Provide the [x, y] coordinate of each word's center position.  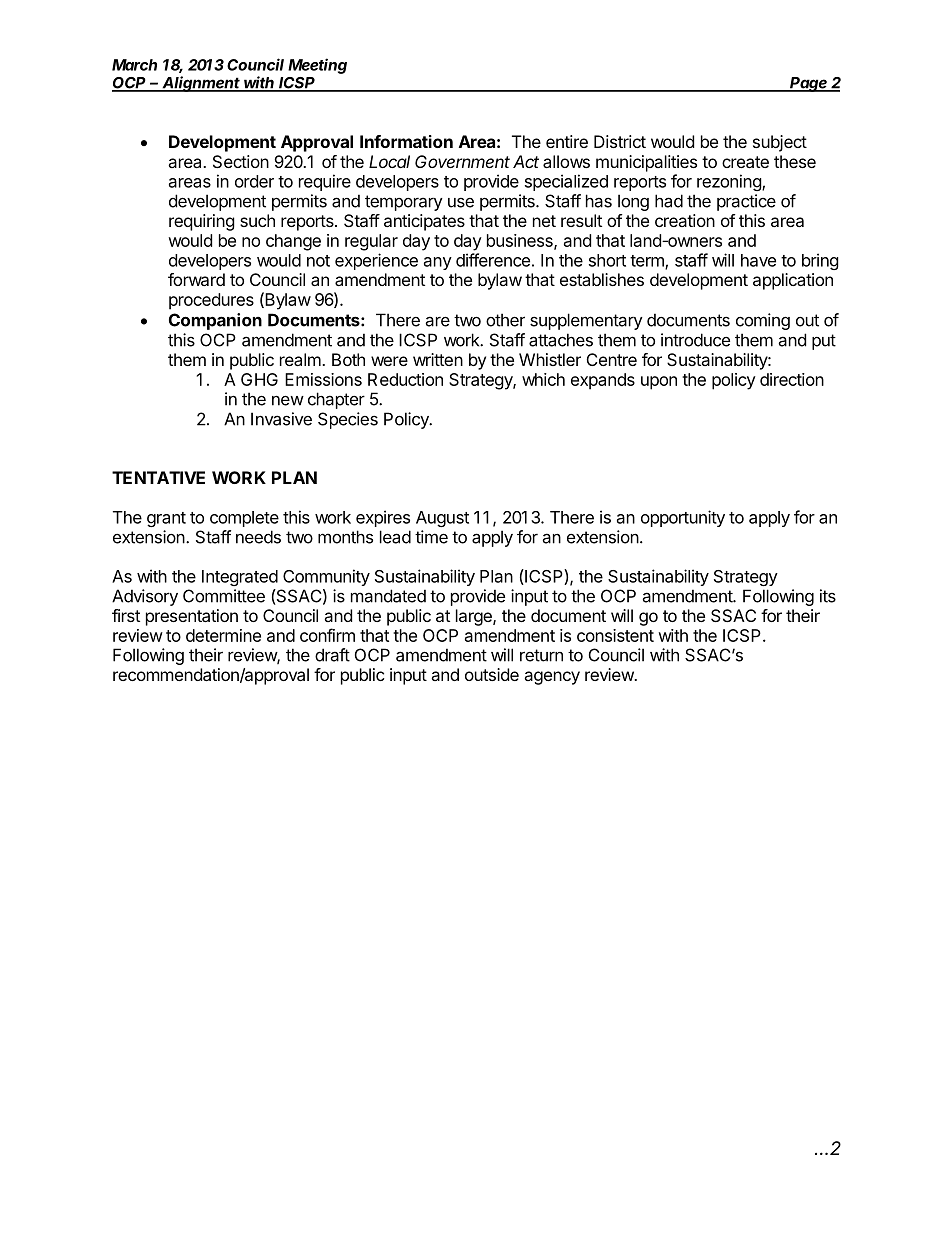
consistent [615, 635]
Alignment [202, 84]
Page [809, 84]
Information [406, 141]
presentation [192, 617]
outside [492, 674]
